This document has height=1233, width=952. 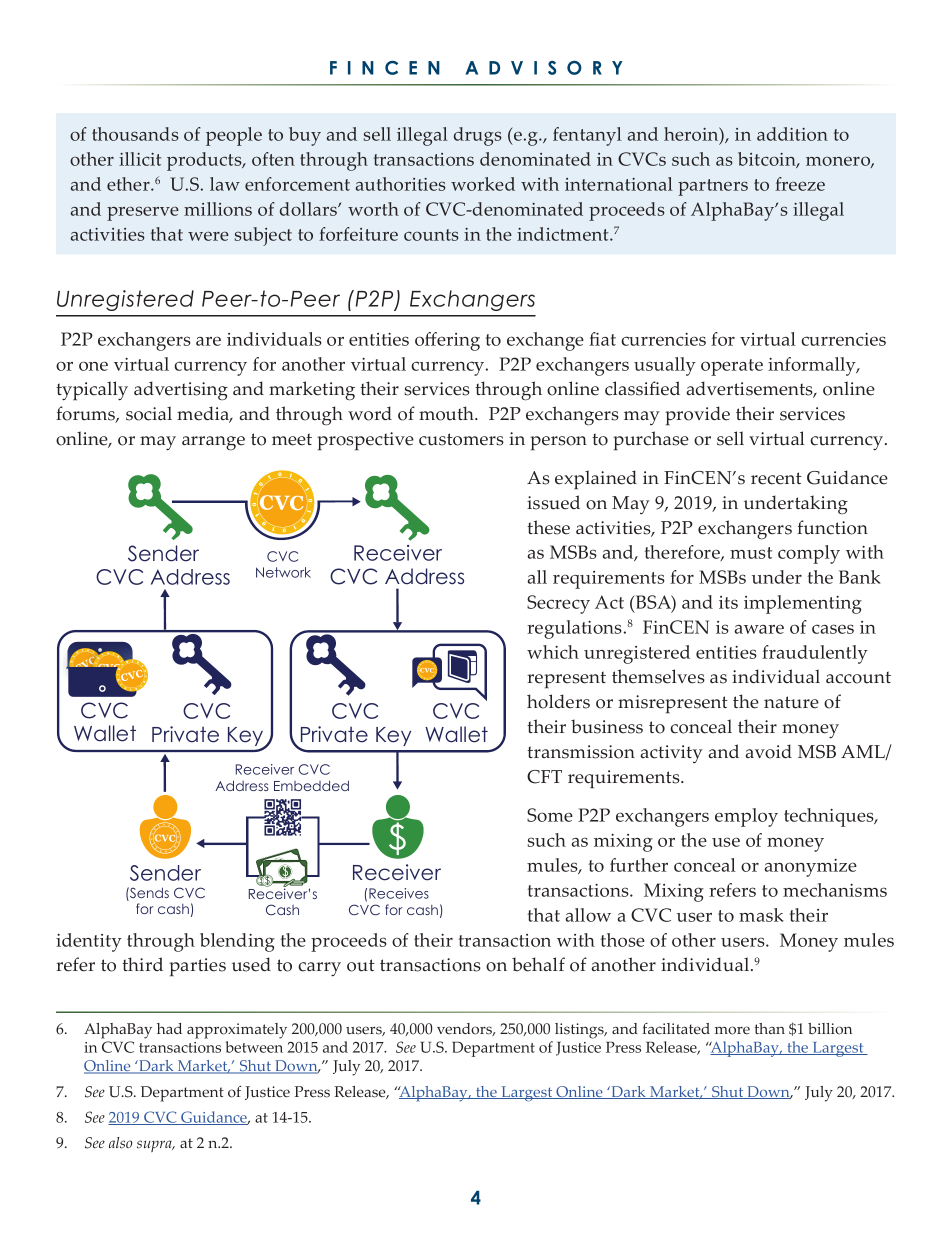 I want to click on arrange, so click(x=213, y=443).
